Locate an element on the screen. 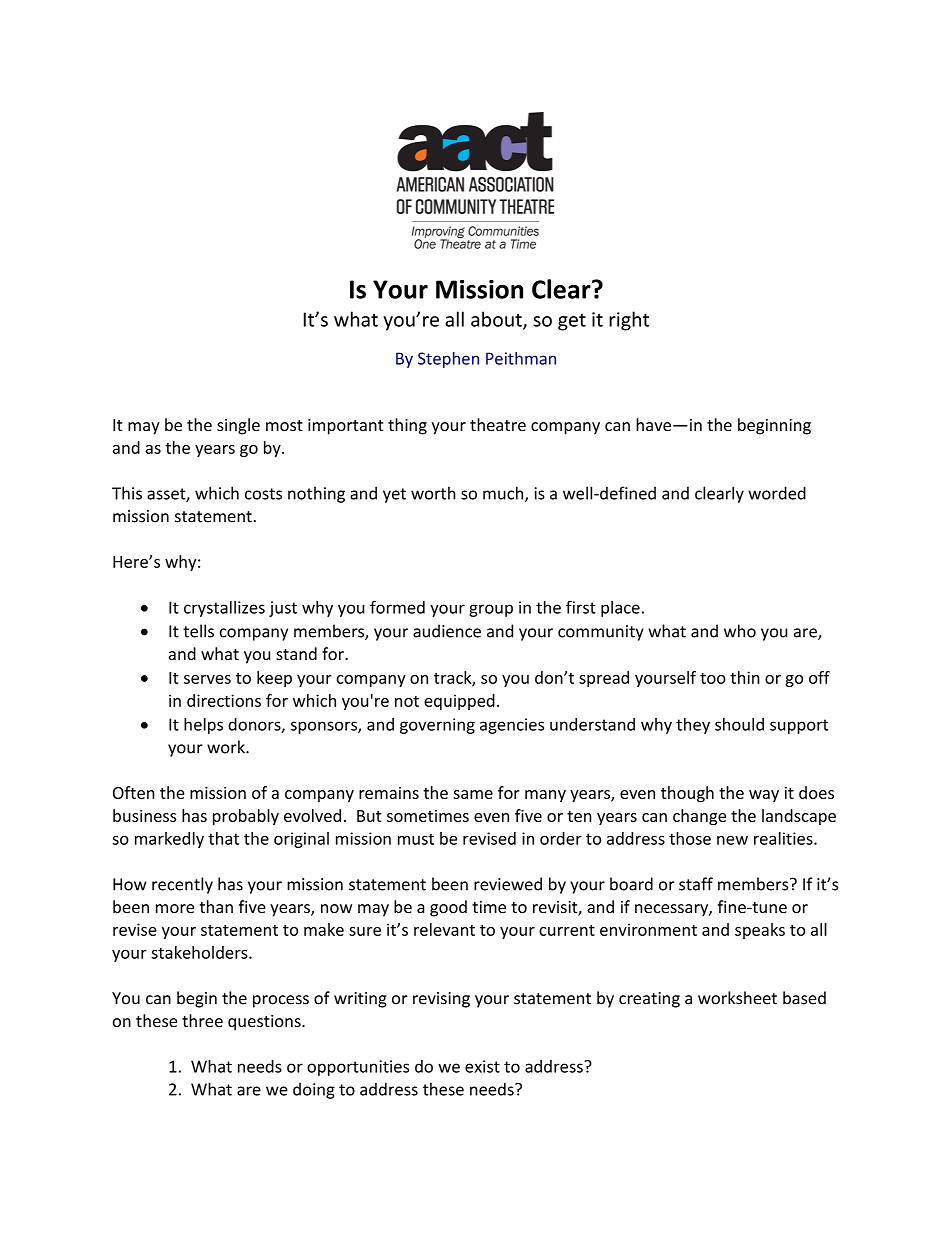 This screenshot has width=952, height=1233. three is located at coordinates (202, 1020).
